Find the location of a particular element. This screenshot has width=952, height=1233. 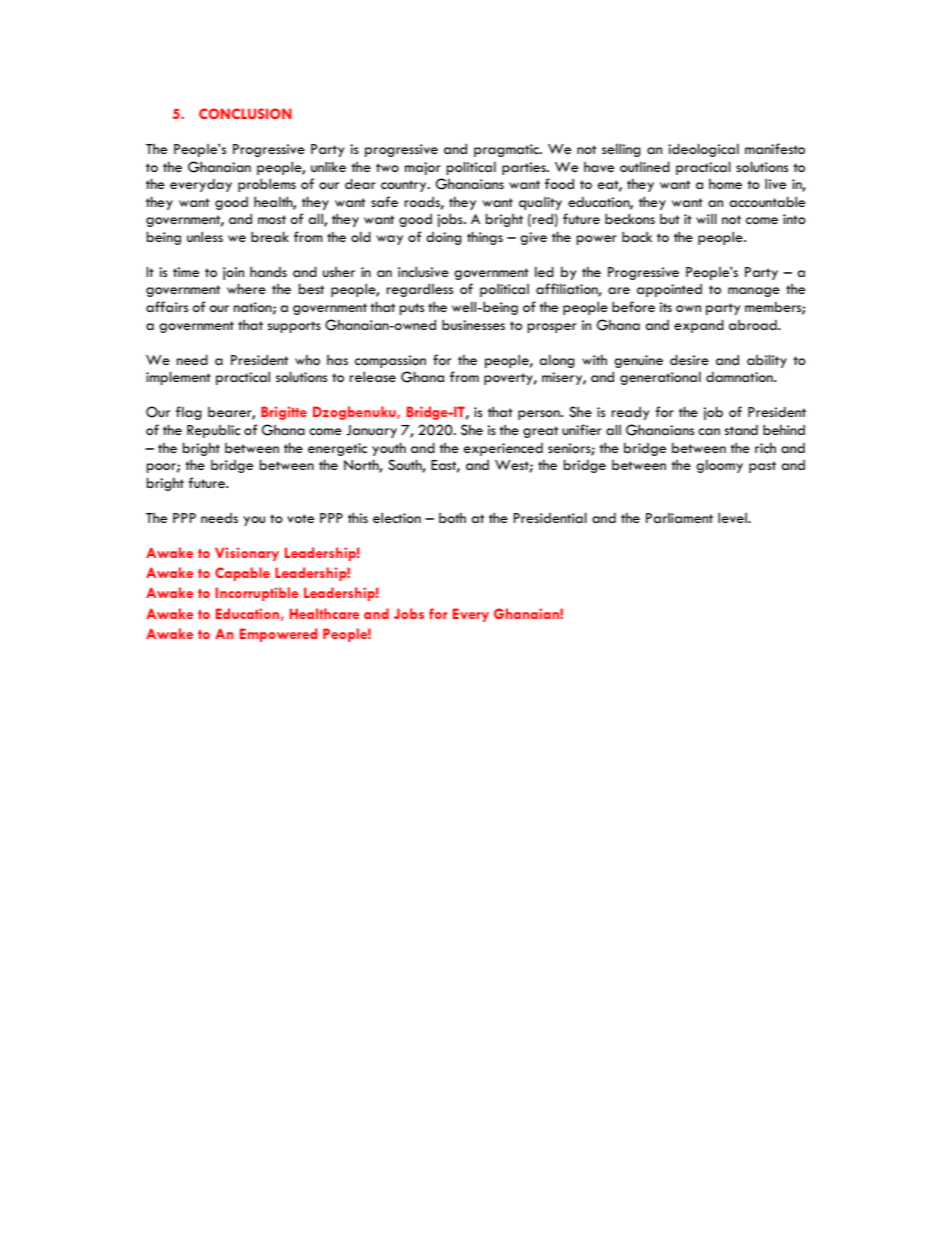

gloomy is located at coordinates (719, 466).
